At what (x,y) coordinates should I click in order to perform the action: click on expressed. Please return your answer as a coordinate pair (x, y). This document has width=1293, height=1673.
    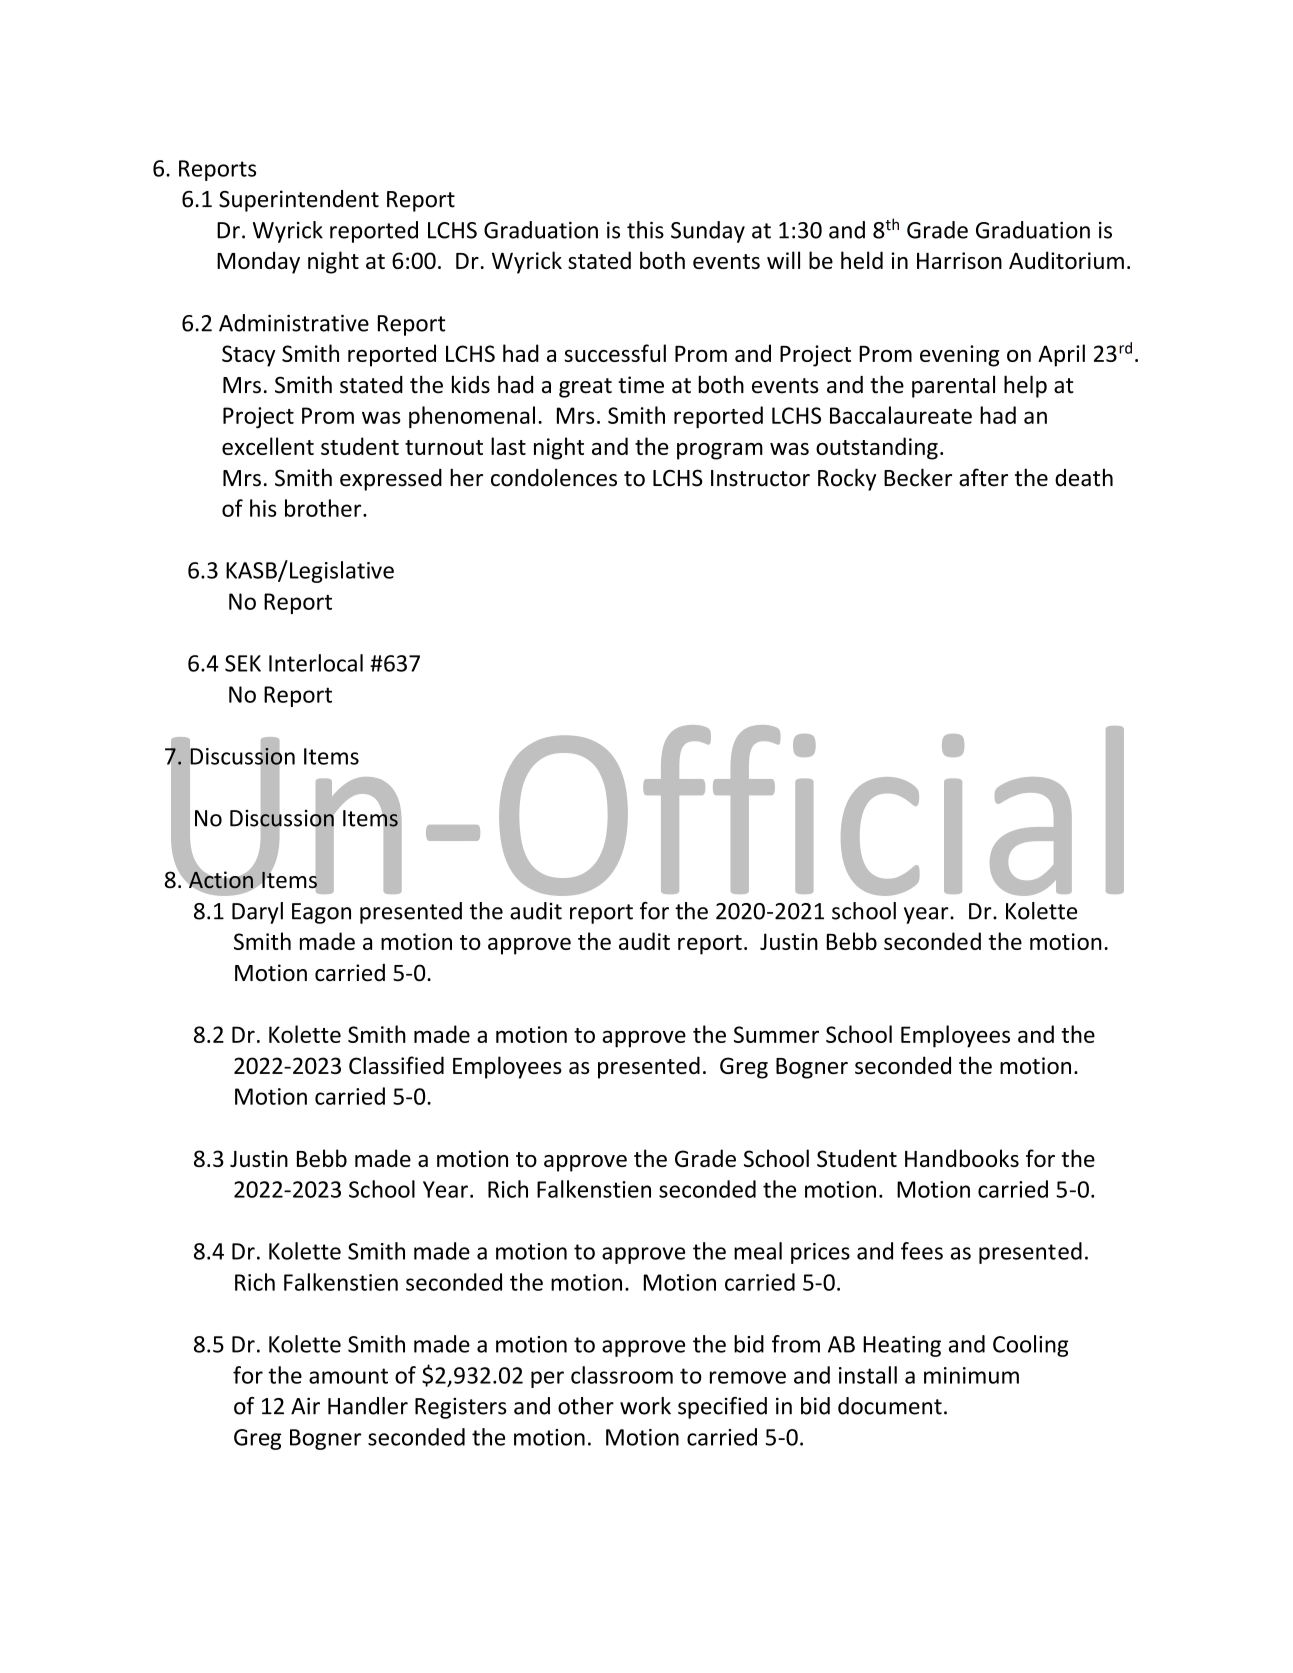
    Looking at the image, I should click on (391, 480).
